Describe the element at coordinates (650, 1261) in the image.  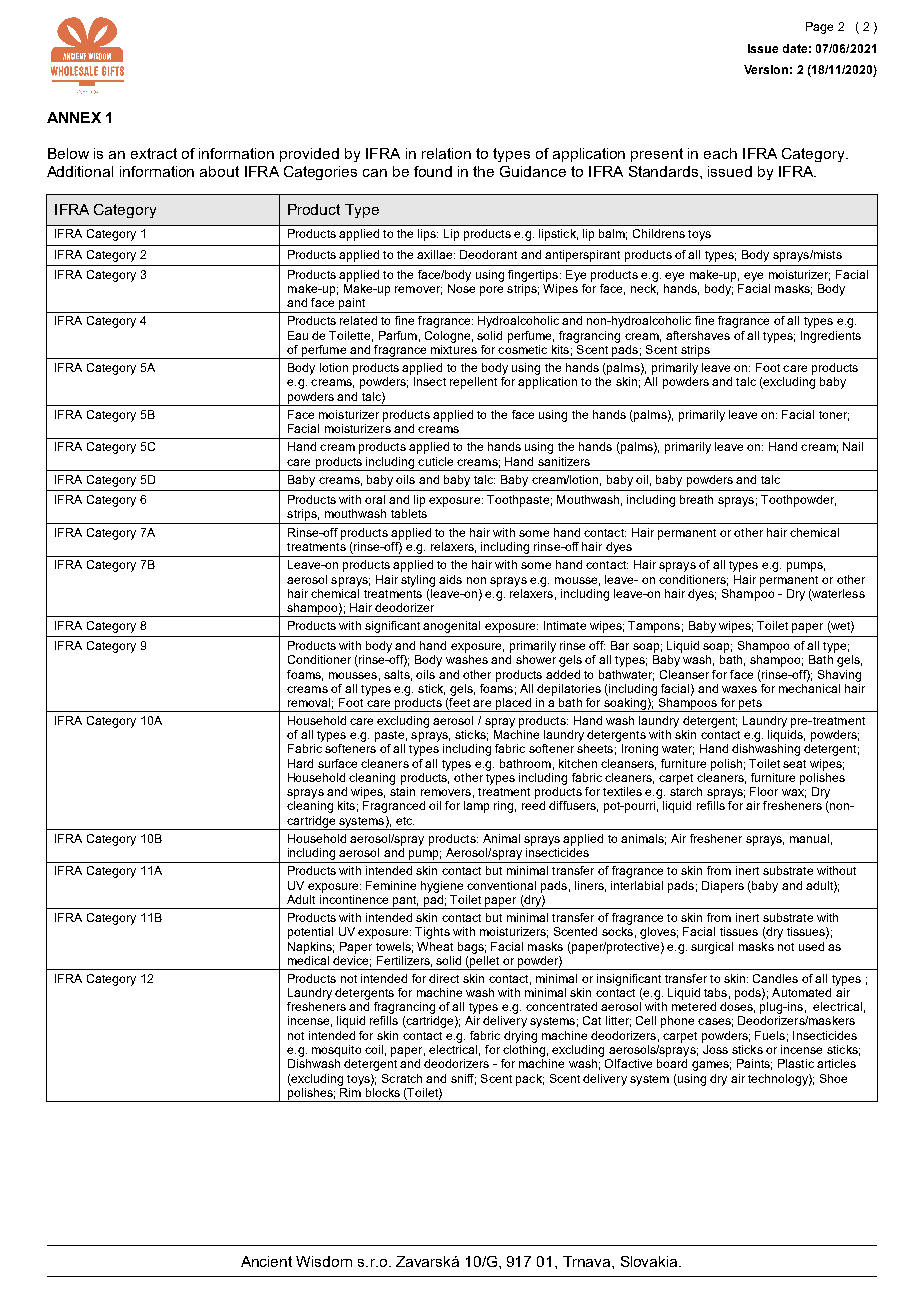
I see `Slovakia` at that location.
